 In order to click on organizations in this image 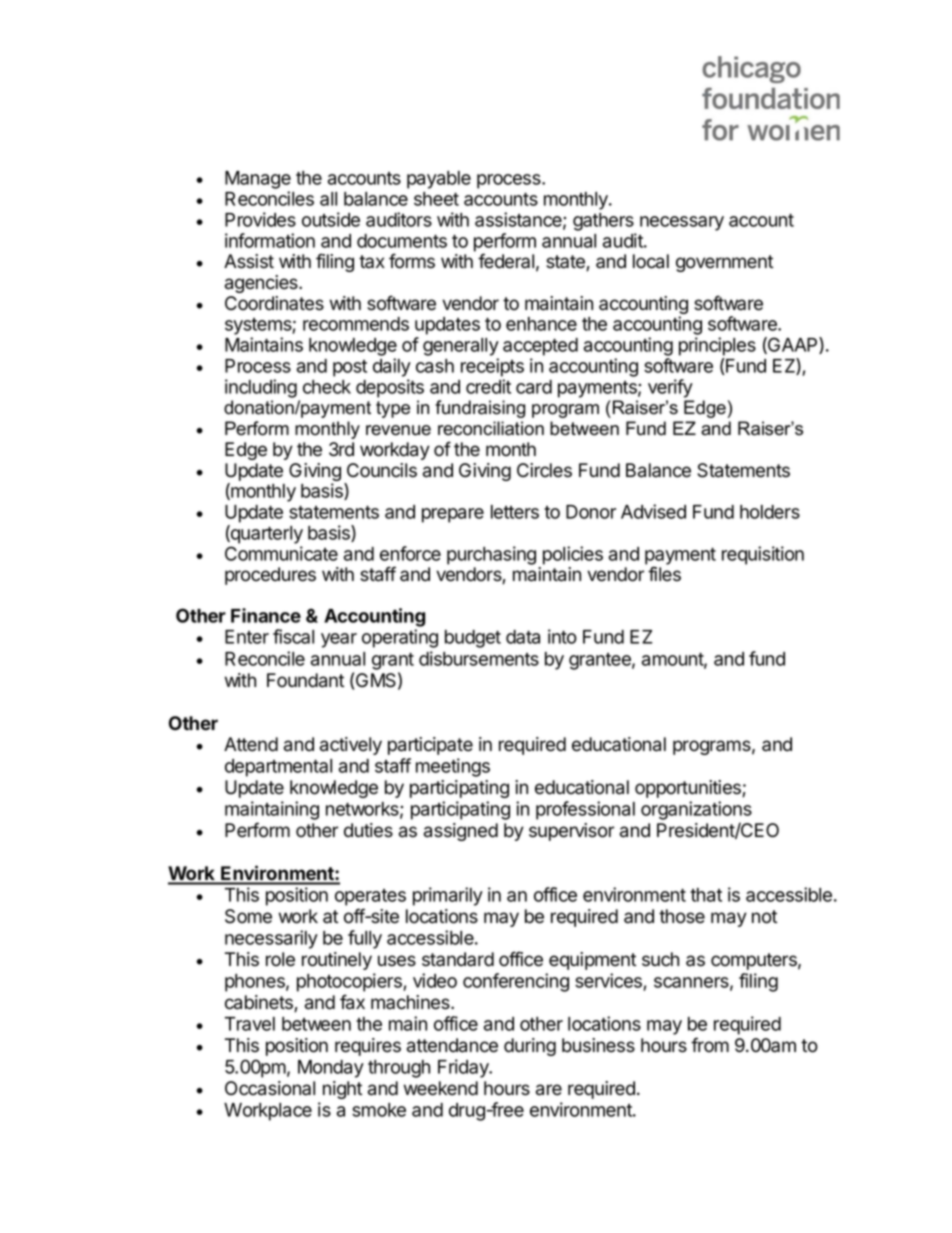, I will do `click(696, 812)`.
